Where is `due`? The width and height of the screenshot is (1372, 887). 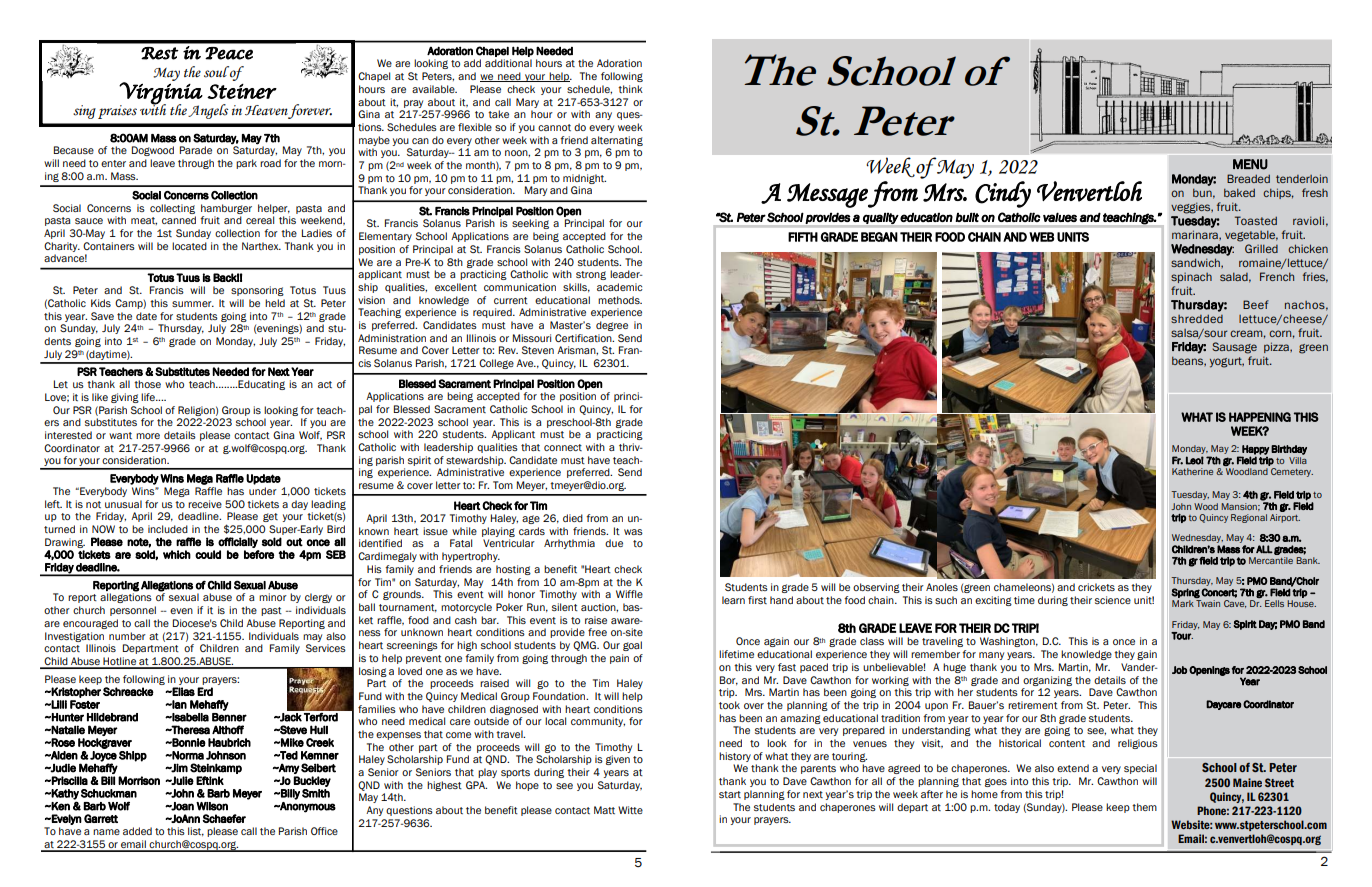 due is located at coordinates (614, 543).
